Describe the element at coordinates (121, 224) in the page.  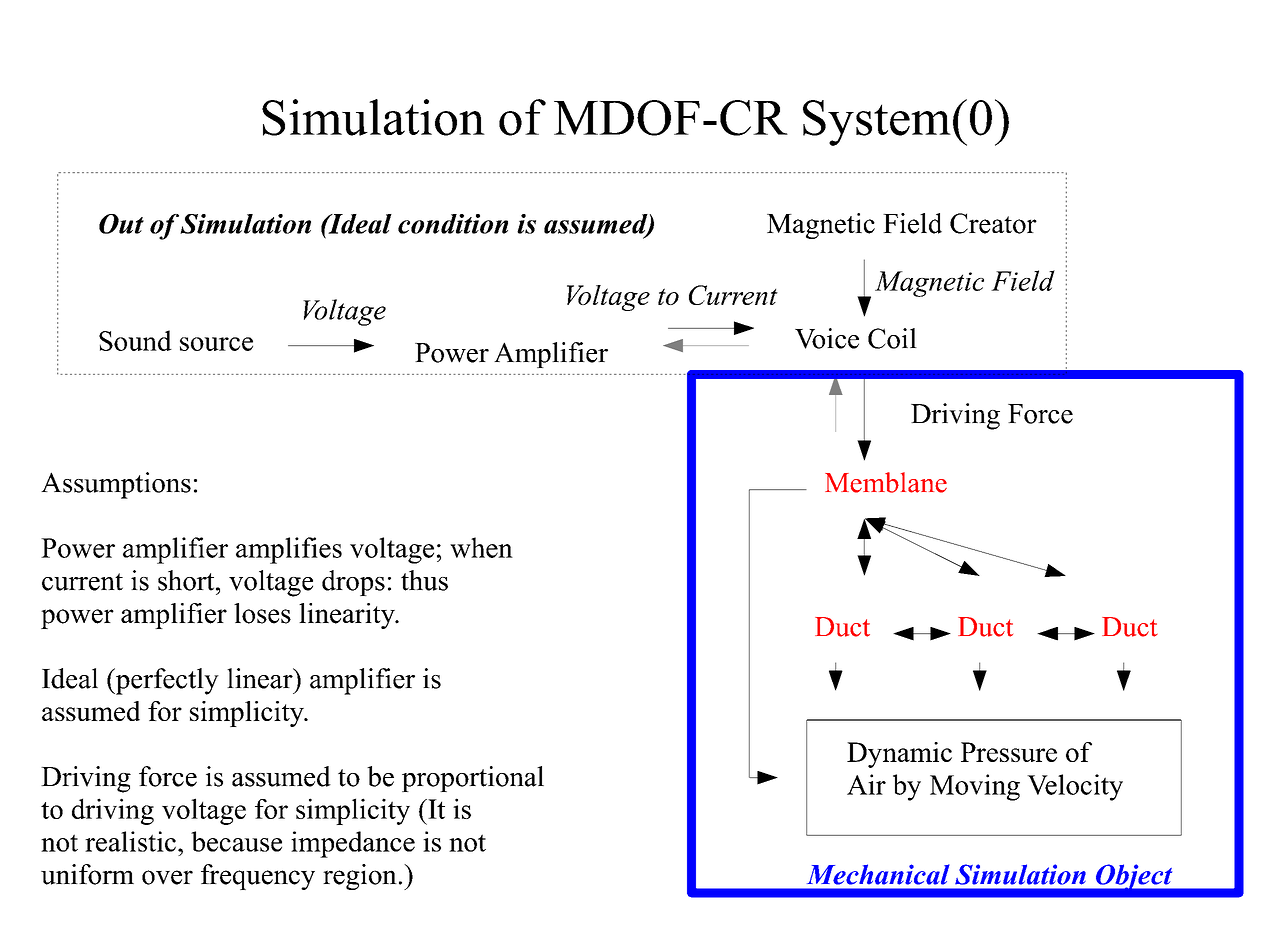
I see `Out` at that location.
